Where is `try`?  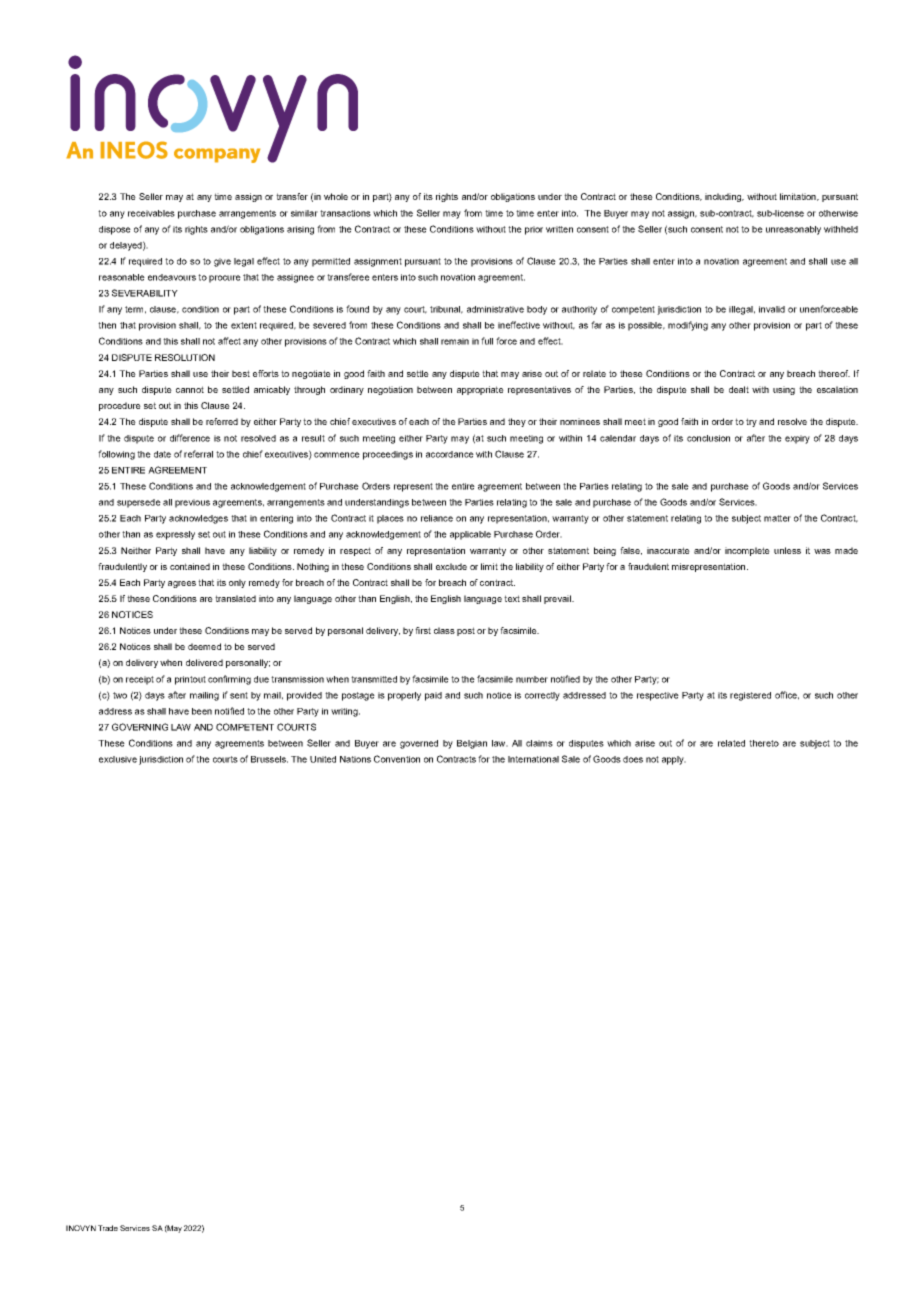 try is located at coordinates (751, 422).
